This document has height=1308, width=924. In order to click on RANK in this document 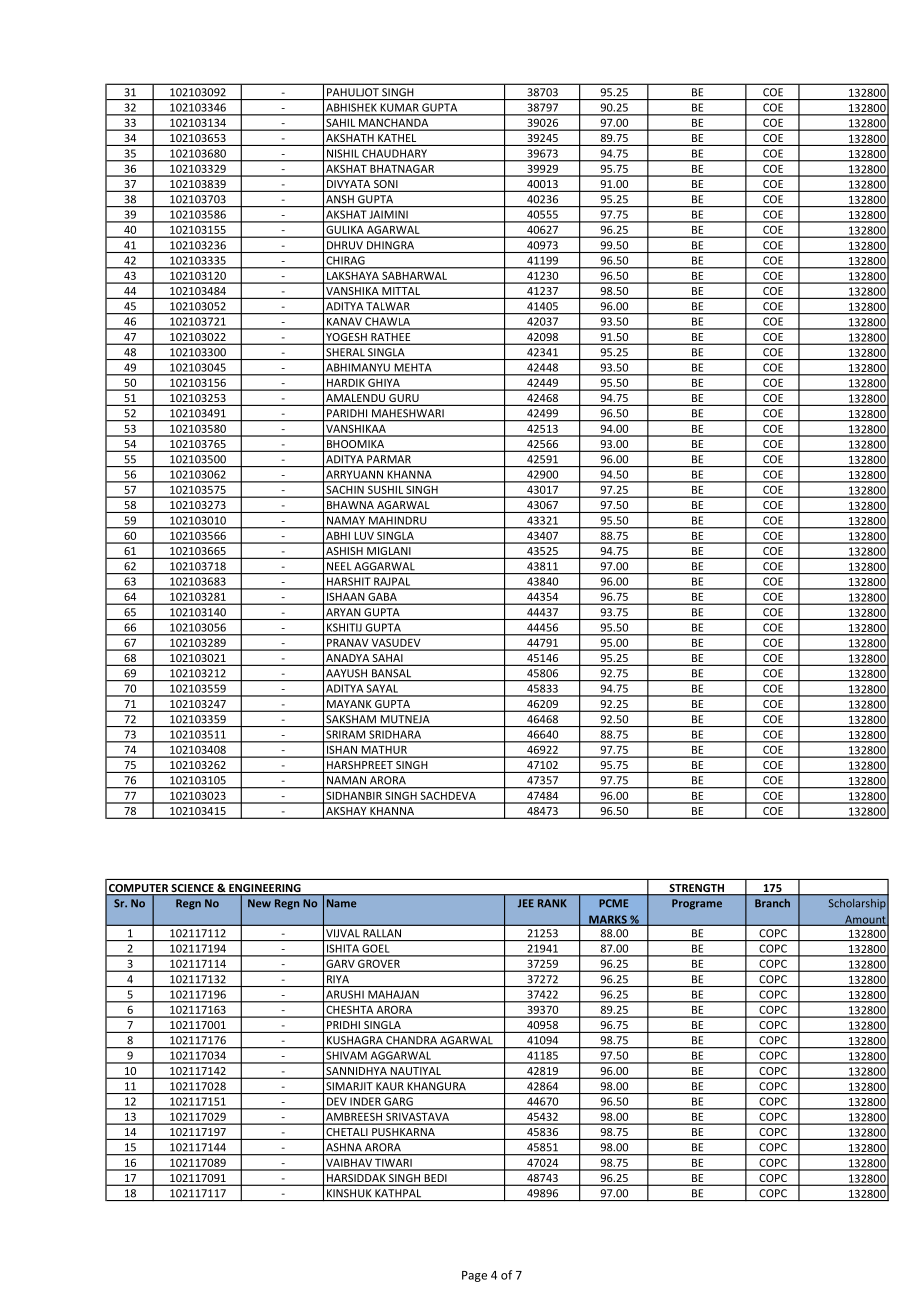, I will do `click(552, 903)`.
